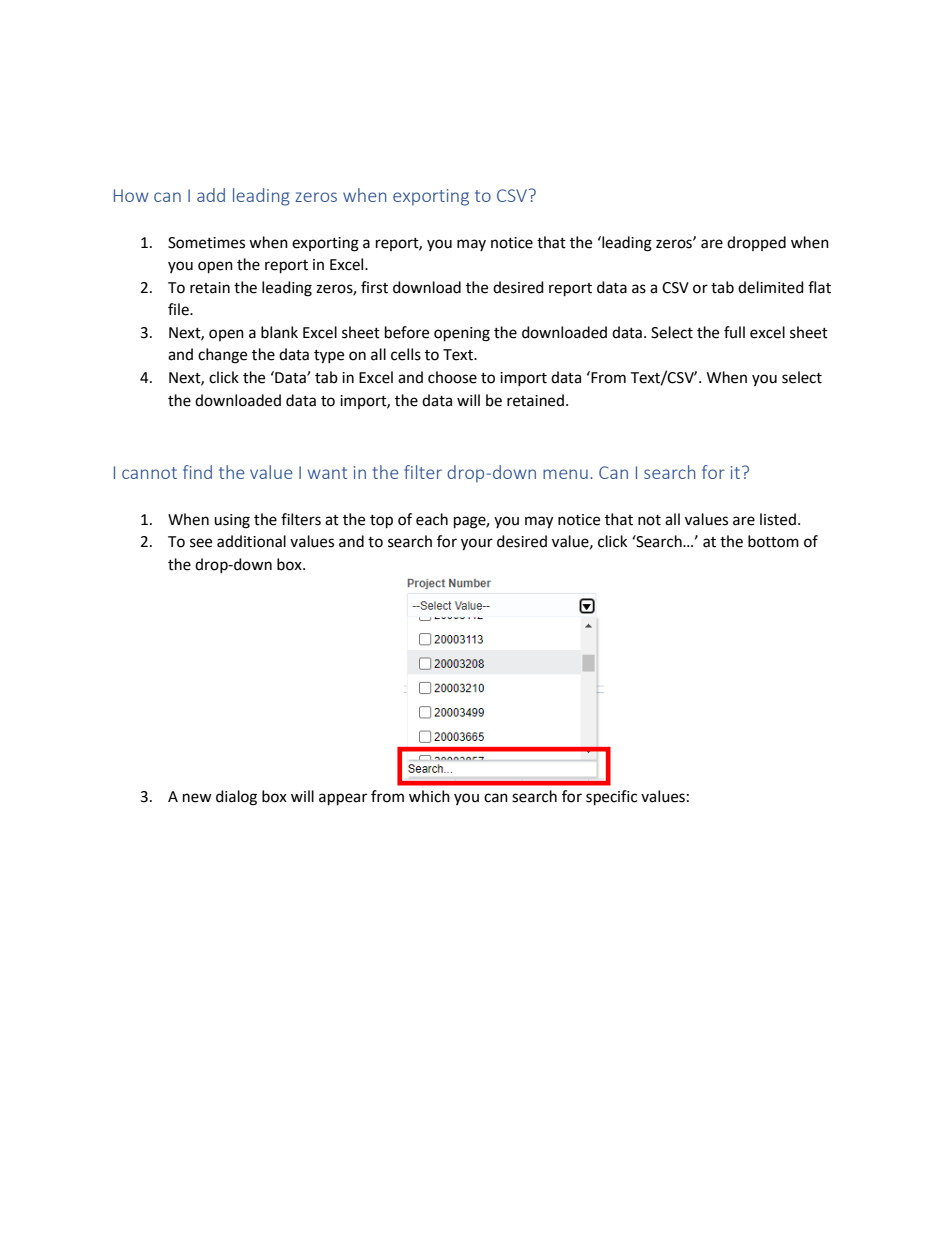 The width and height of the screenshot is (952, 1233). What do you see at coordinates (611, 798) in the screenshot?
I see `specific` at bounding box center [611, 798].
